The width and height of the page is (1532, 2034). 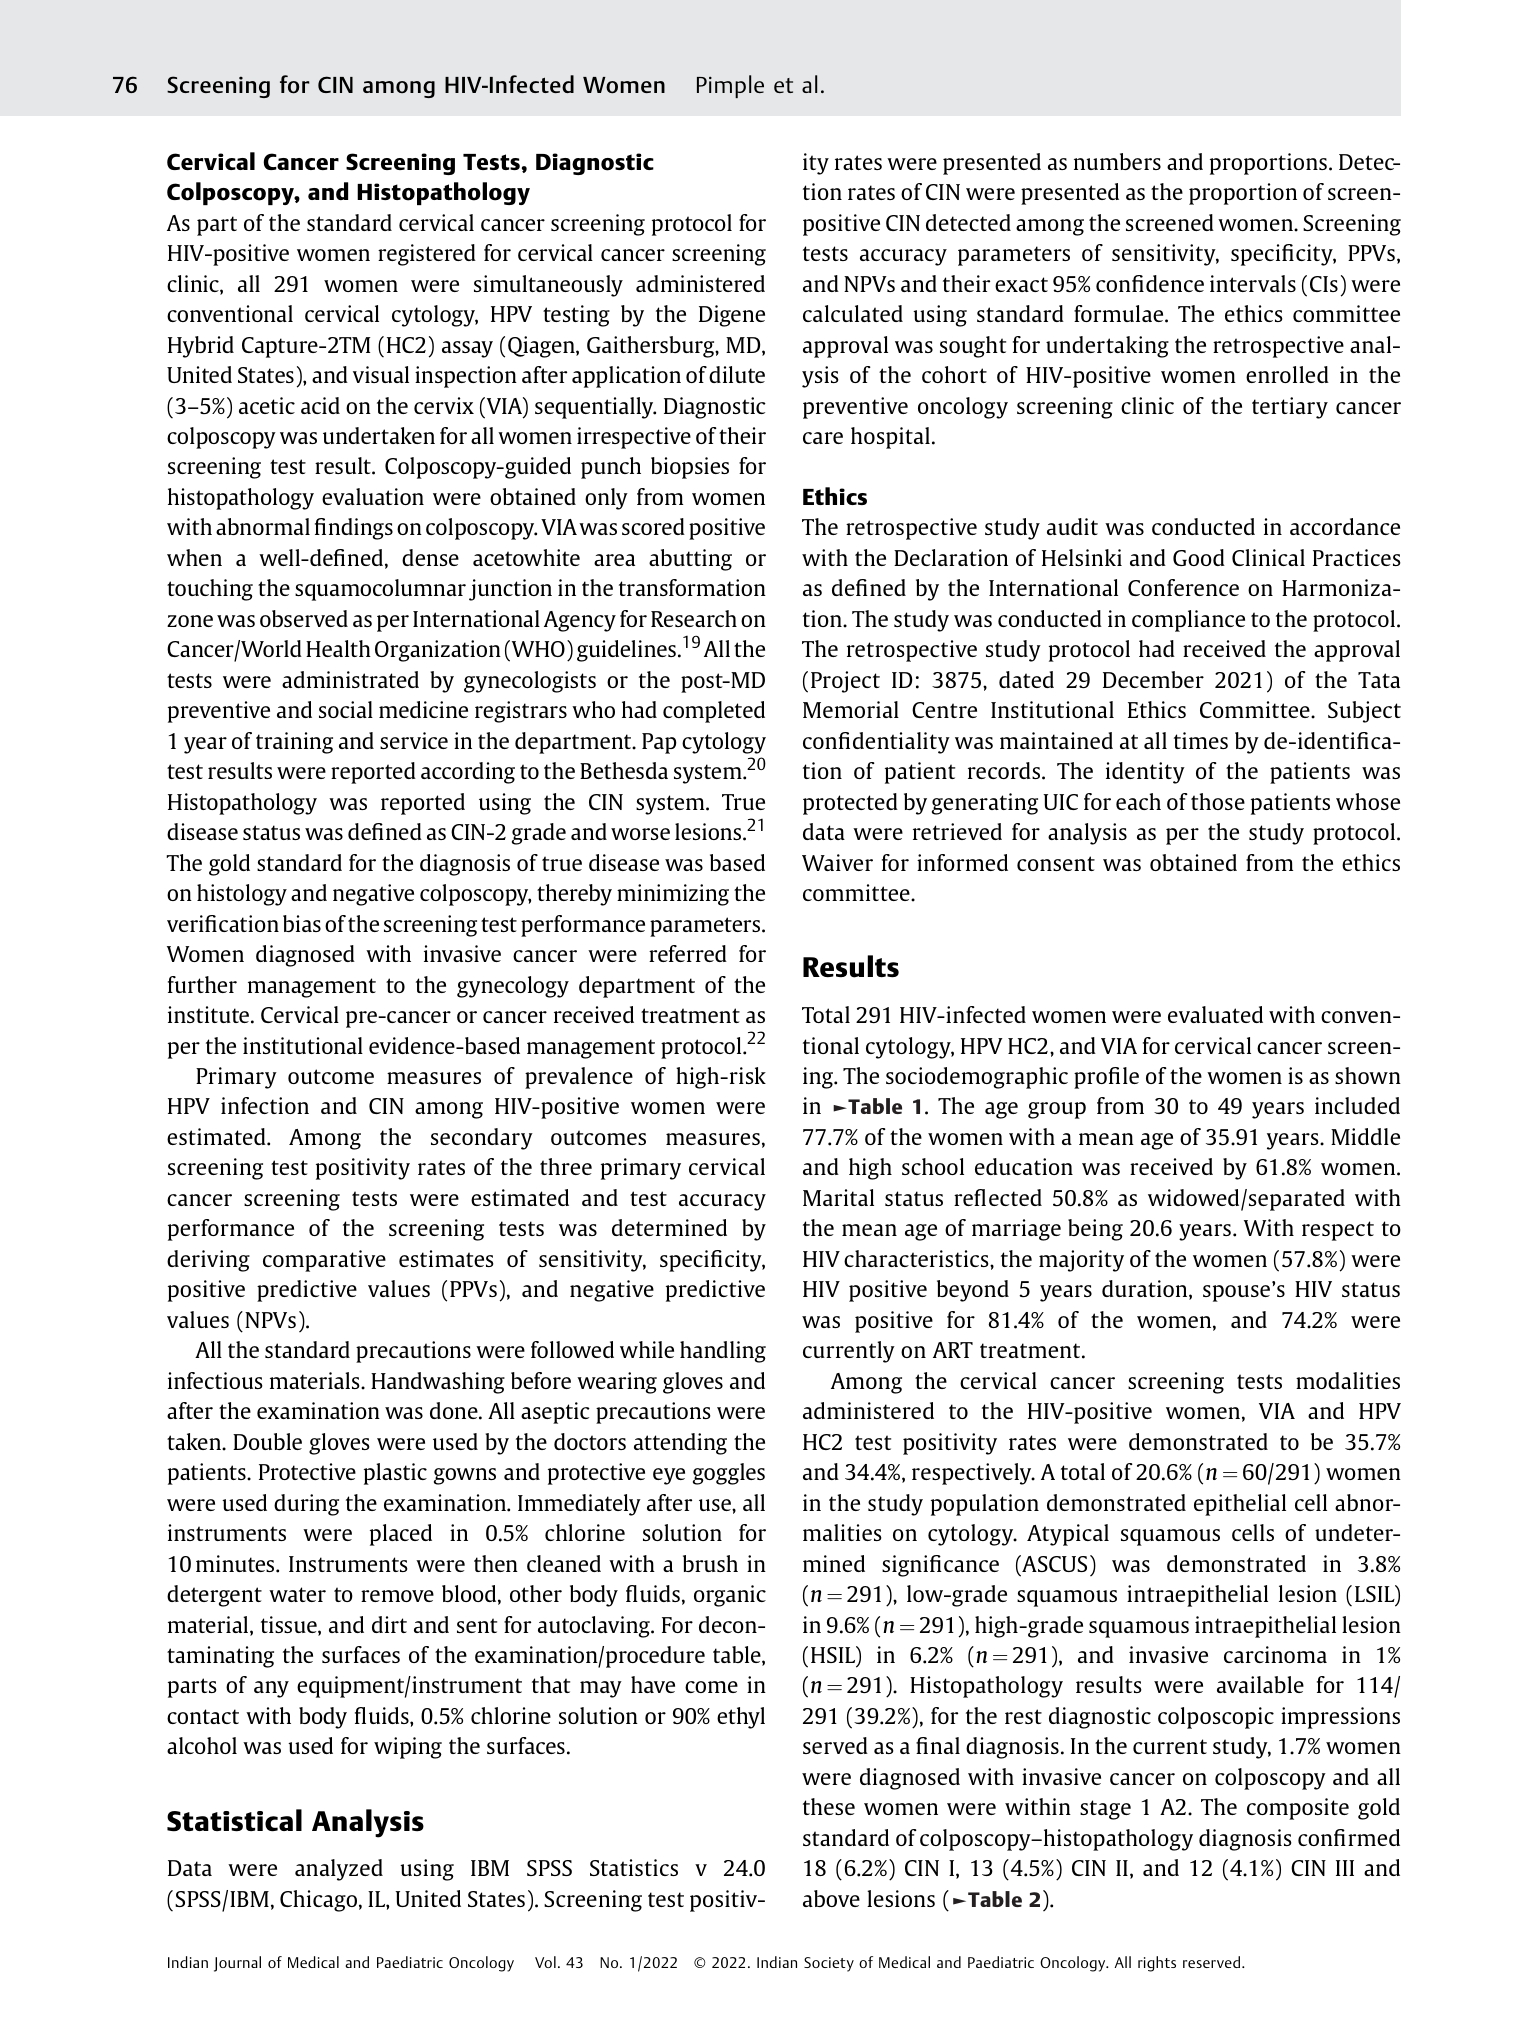 I want to click on Good, so click(x=1199, y=557).
